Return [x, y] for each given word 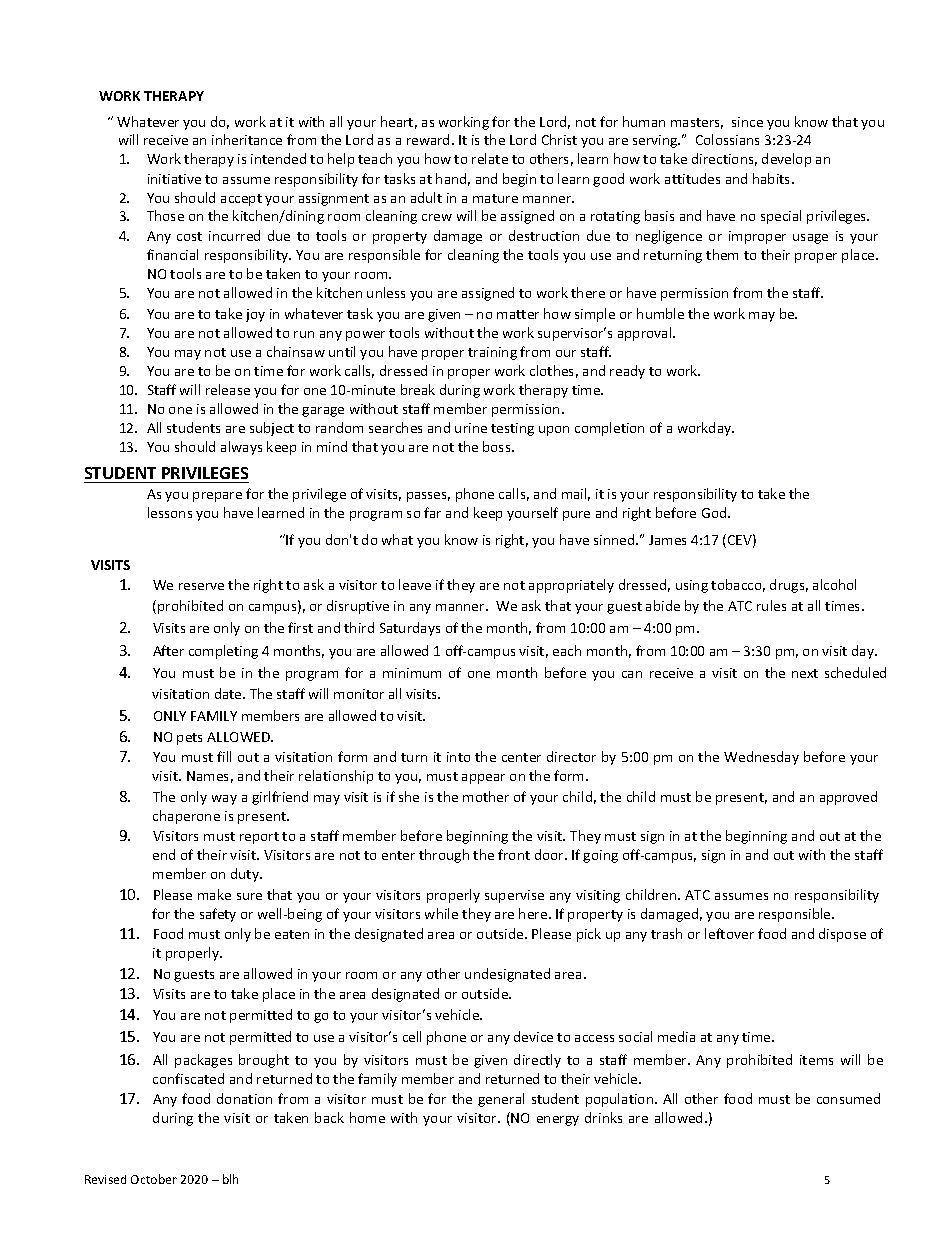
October [154, 1179]
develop [786, 160]
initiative [174, 179]
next [805, 673]
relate [490, 158]
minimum [412, 673]
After [168, 650]
